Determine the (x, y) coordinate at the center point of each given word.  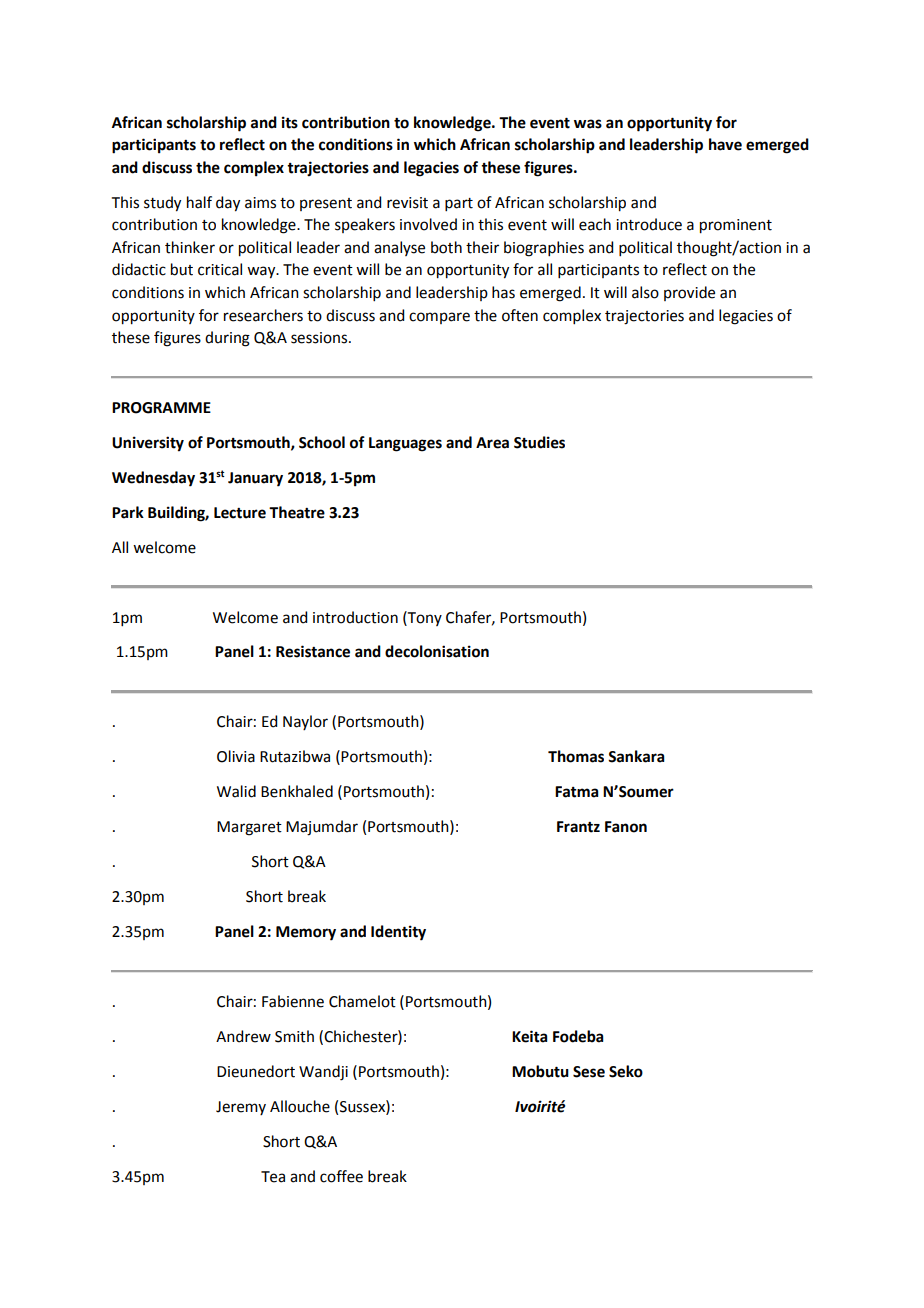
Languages (405, 444)
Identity (398, 933)
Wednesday (153, 479)
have (725, 144)
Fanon (626, 827)
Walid (236, 791)
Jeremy (241, 1108)
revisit (407, 203)
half (199, 202)
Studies (539, 442)
